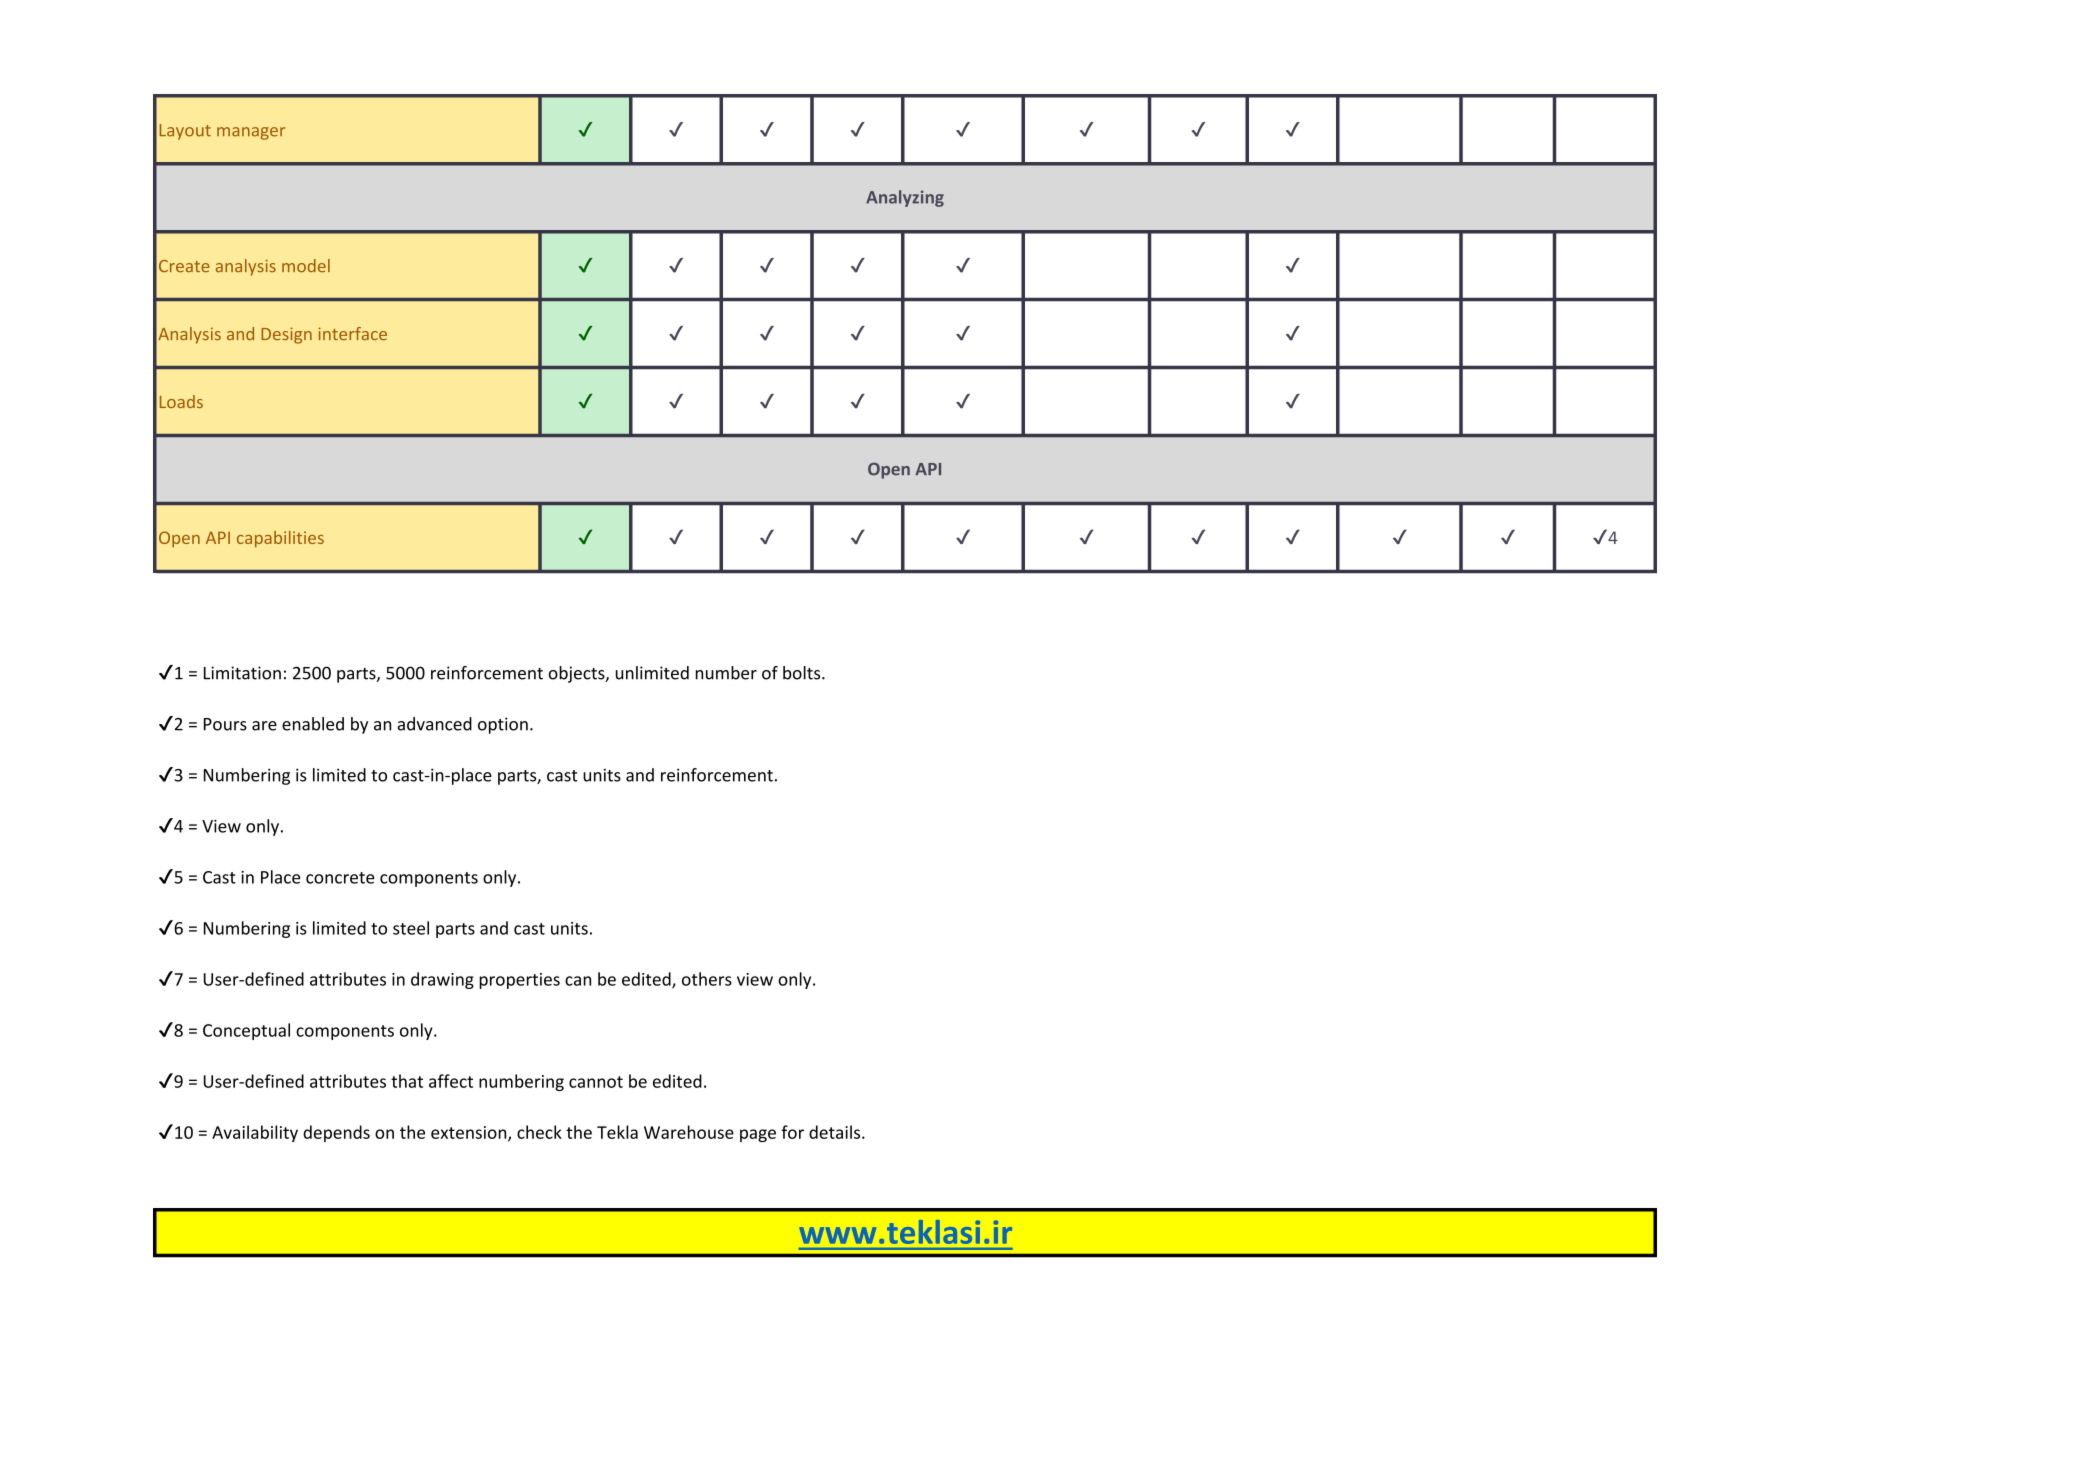 This screenshot has width=2093, height=1480. I want to click on model, so click(306, 265).
